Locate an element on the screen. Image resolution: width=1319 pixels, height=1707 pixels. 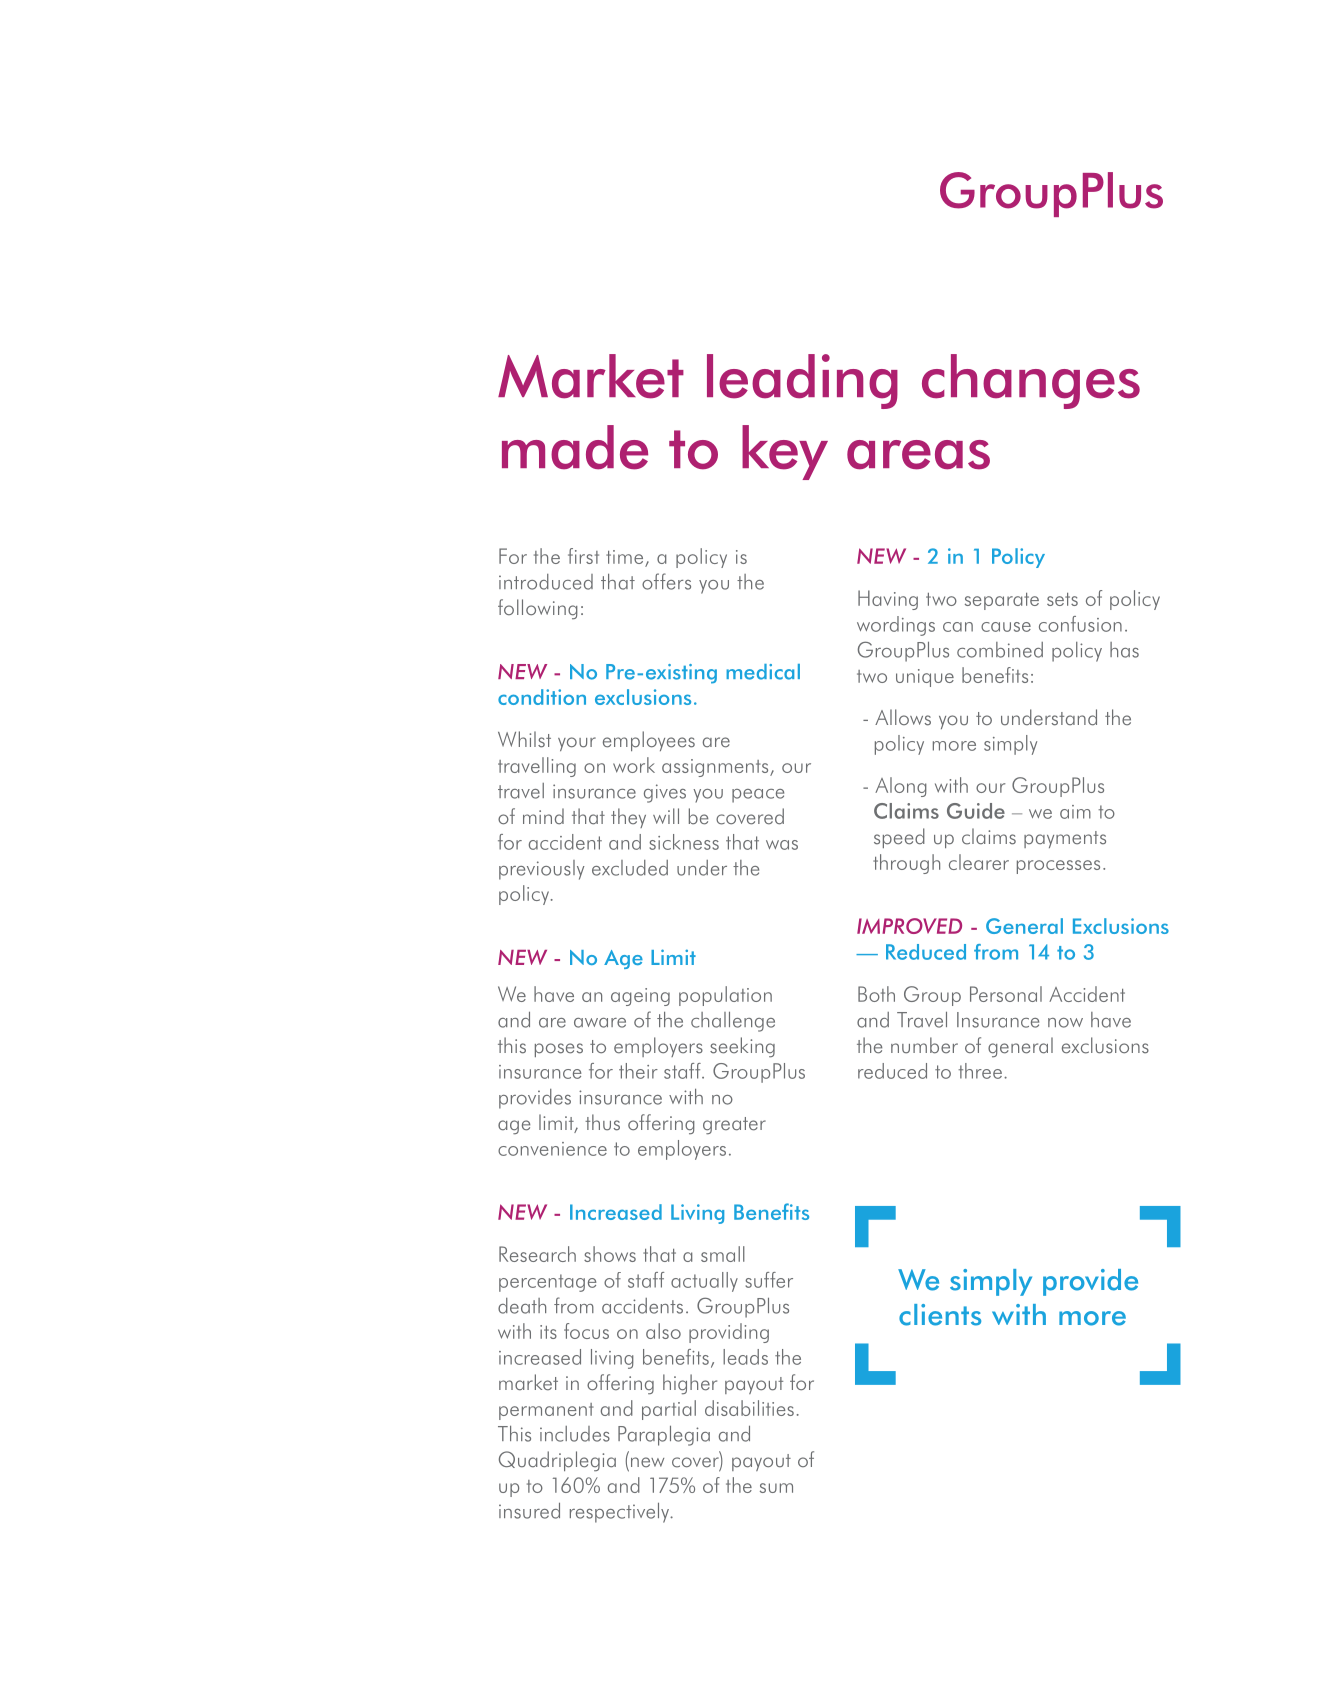
Having is located at coordinates (888, 600).
